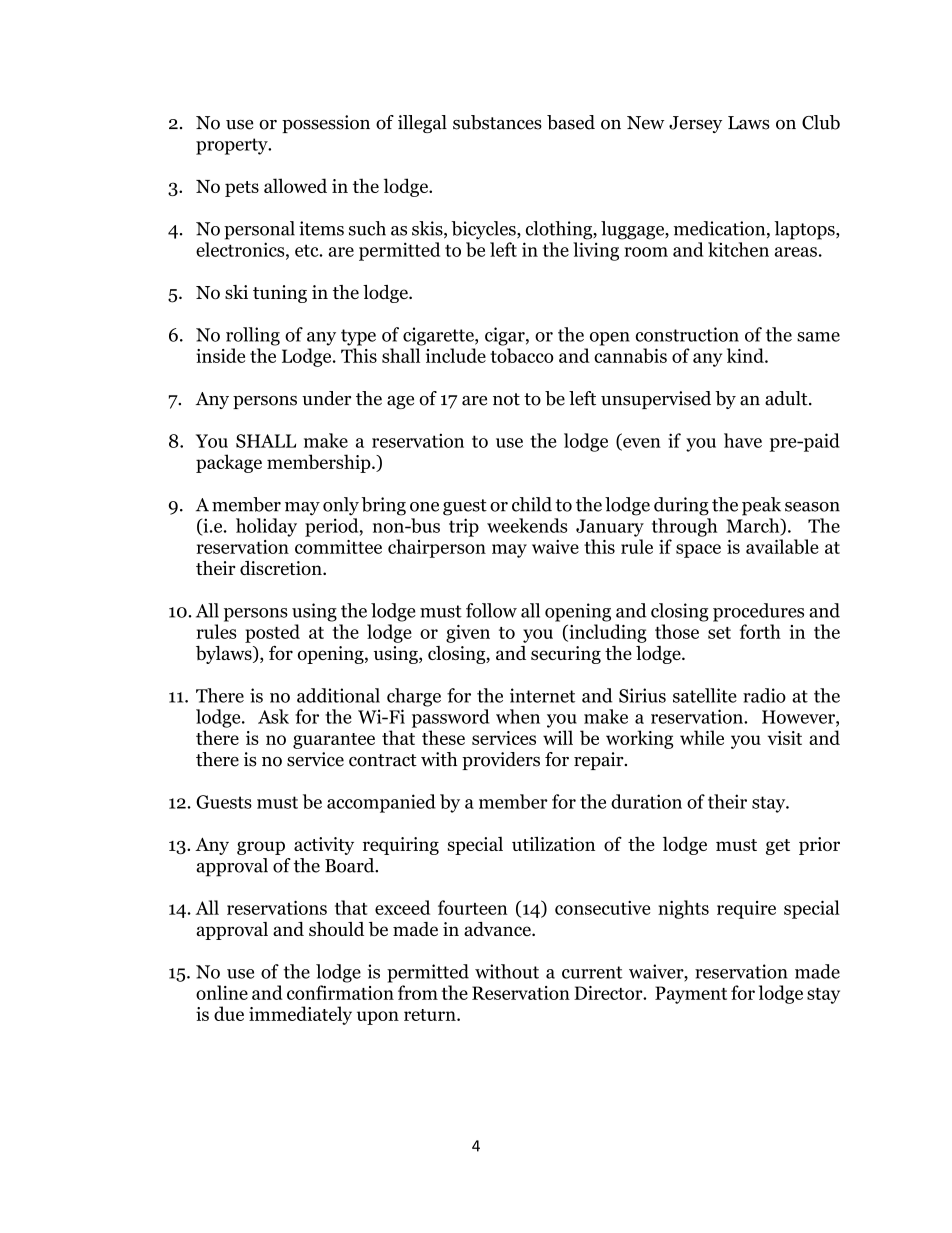 Image resolution: width=952 pixels, height=1233 pixels. Describe the element at coordinates (300, 1015) in the page. I see `immediately` at that location.
